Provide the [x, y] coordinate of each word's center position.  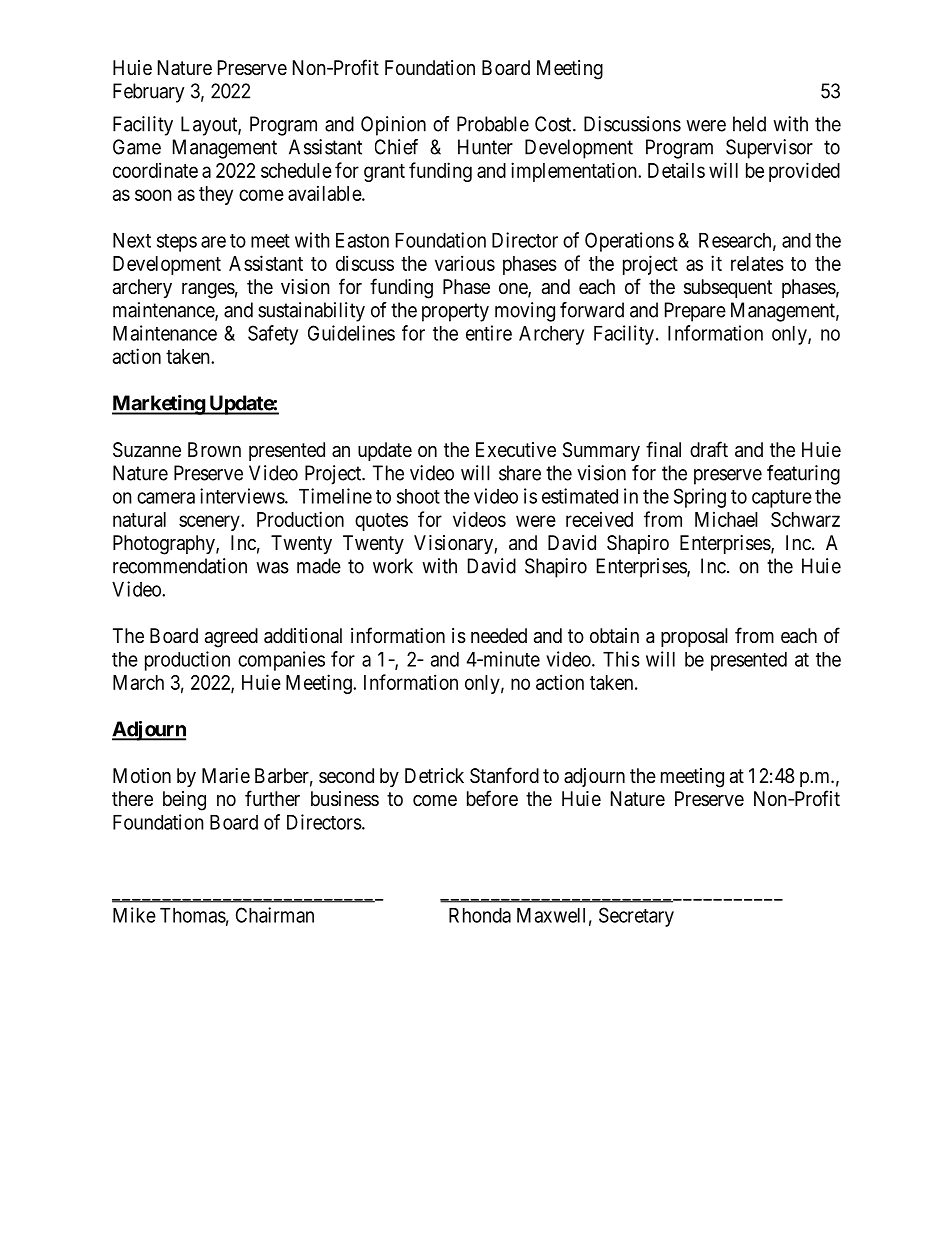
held [749, 124]
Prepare [695, 312]
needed [499, 635]
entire [489, 333]
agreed [231, 638]
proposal [694, 637]
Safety [273, 335]
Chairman [275, 915]
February [148, 93]
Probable [493, 124]
